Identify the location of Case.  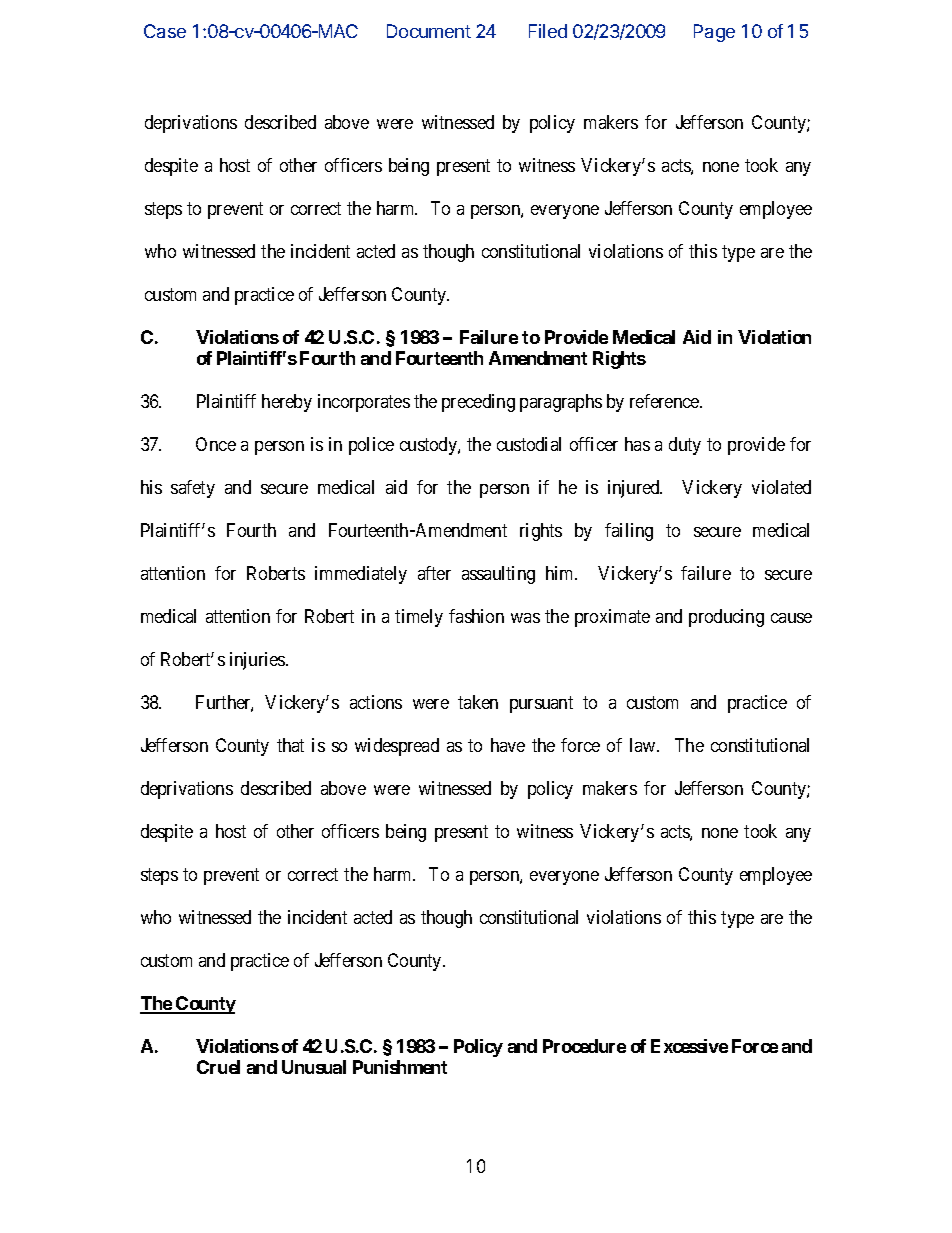
(165, 31).
